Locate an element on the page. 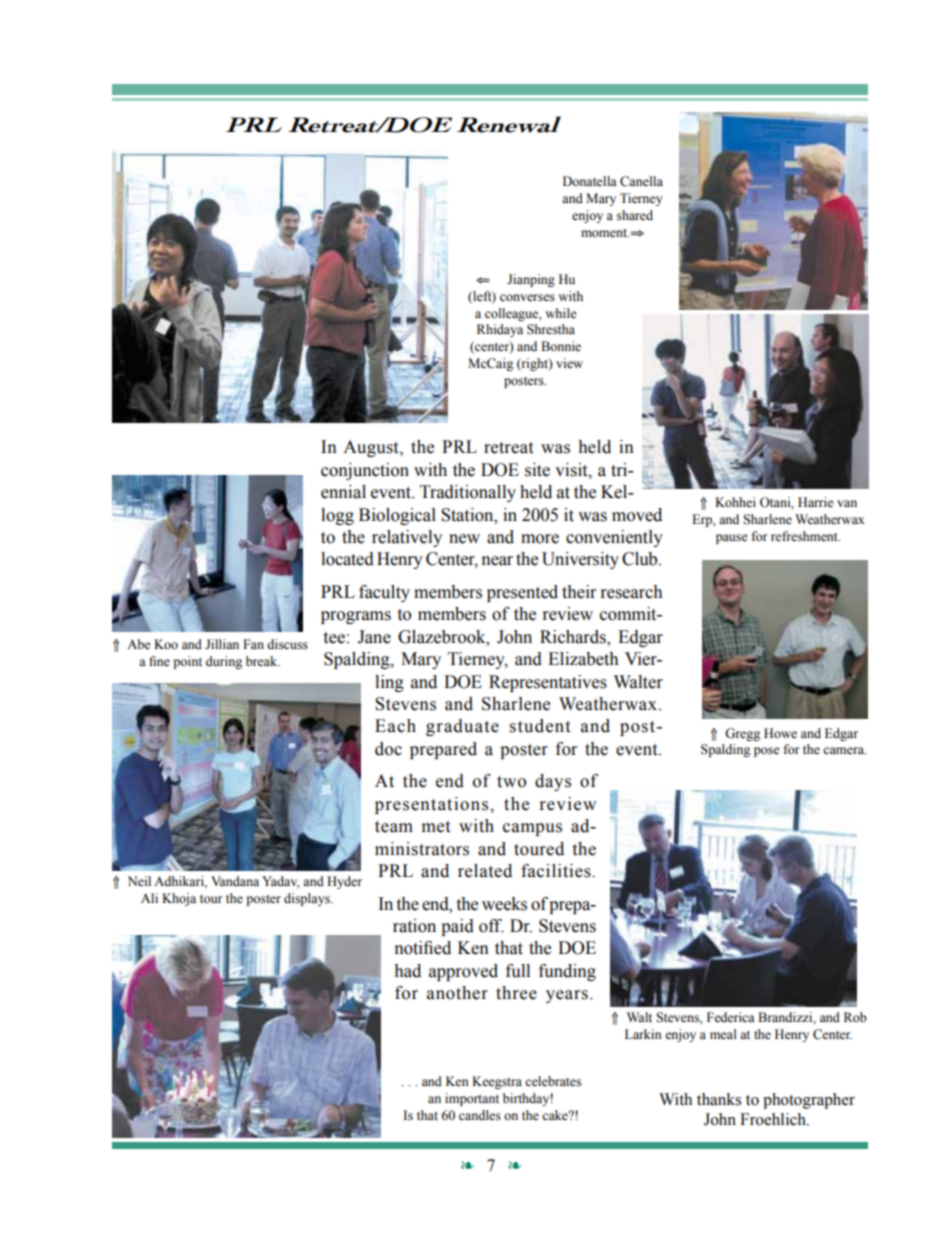 The image size is (952, 1233). had is located at coordinates (407, 971).
